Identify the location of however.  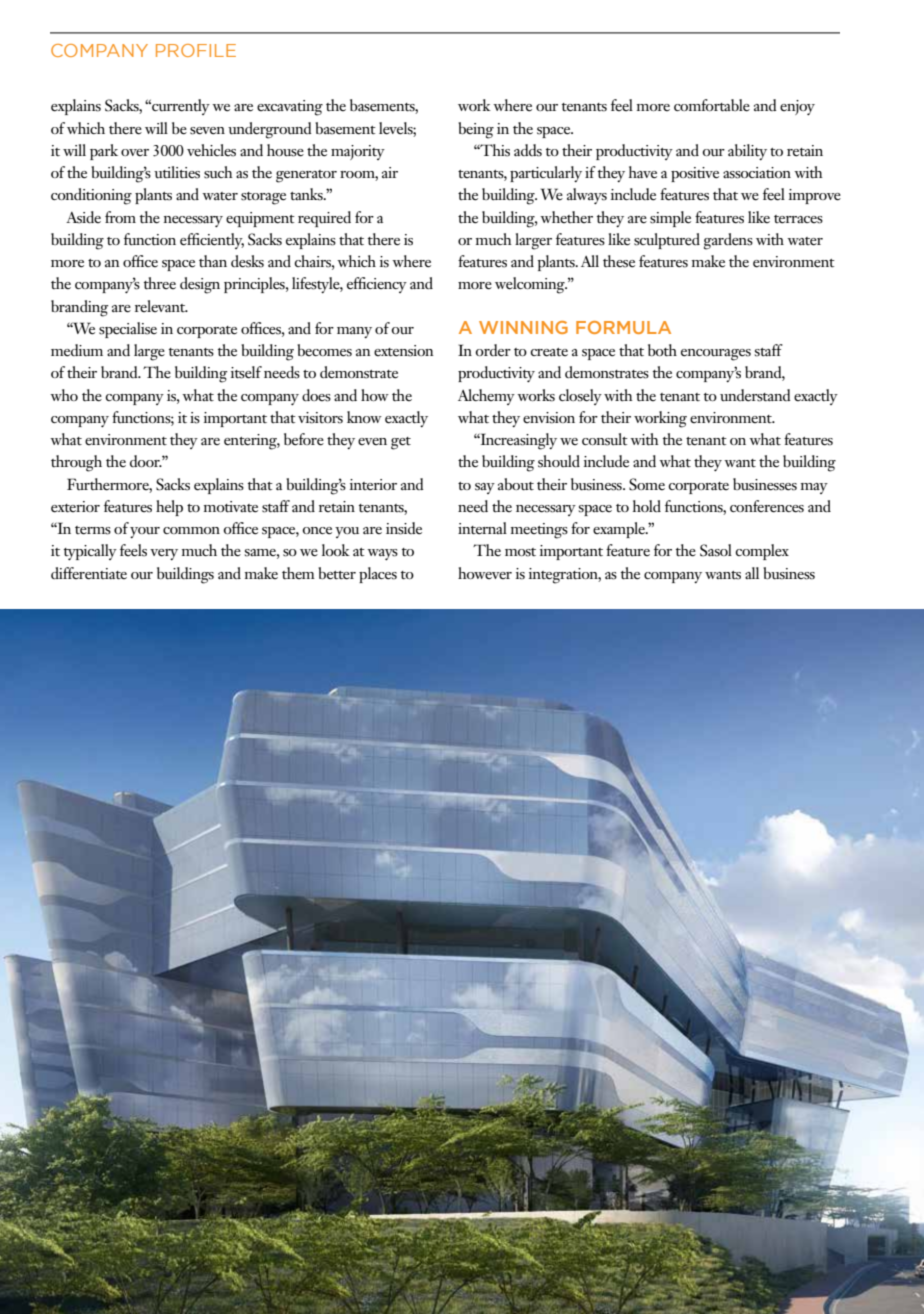
(485, 573).
